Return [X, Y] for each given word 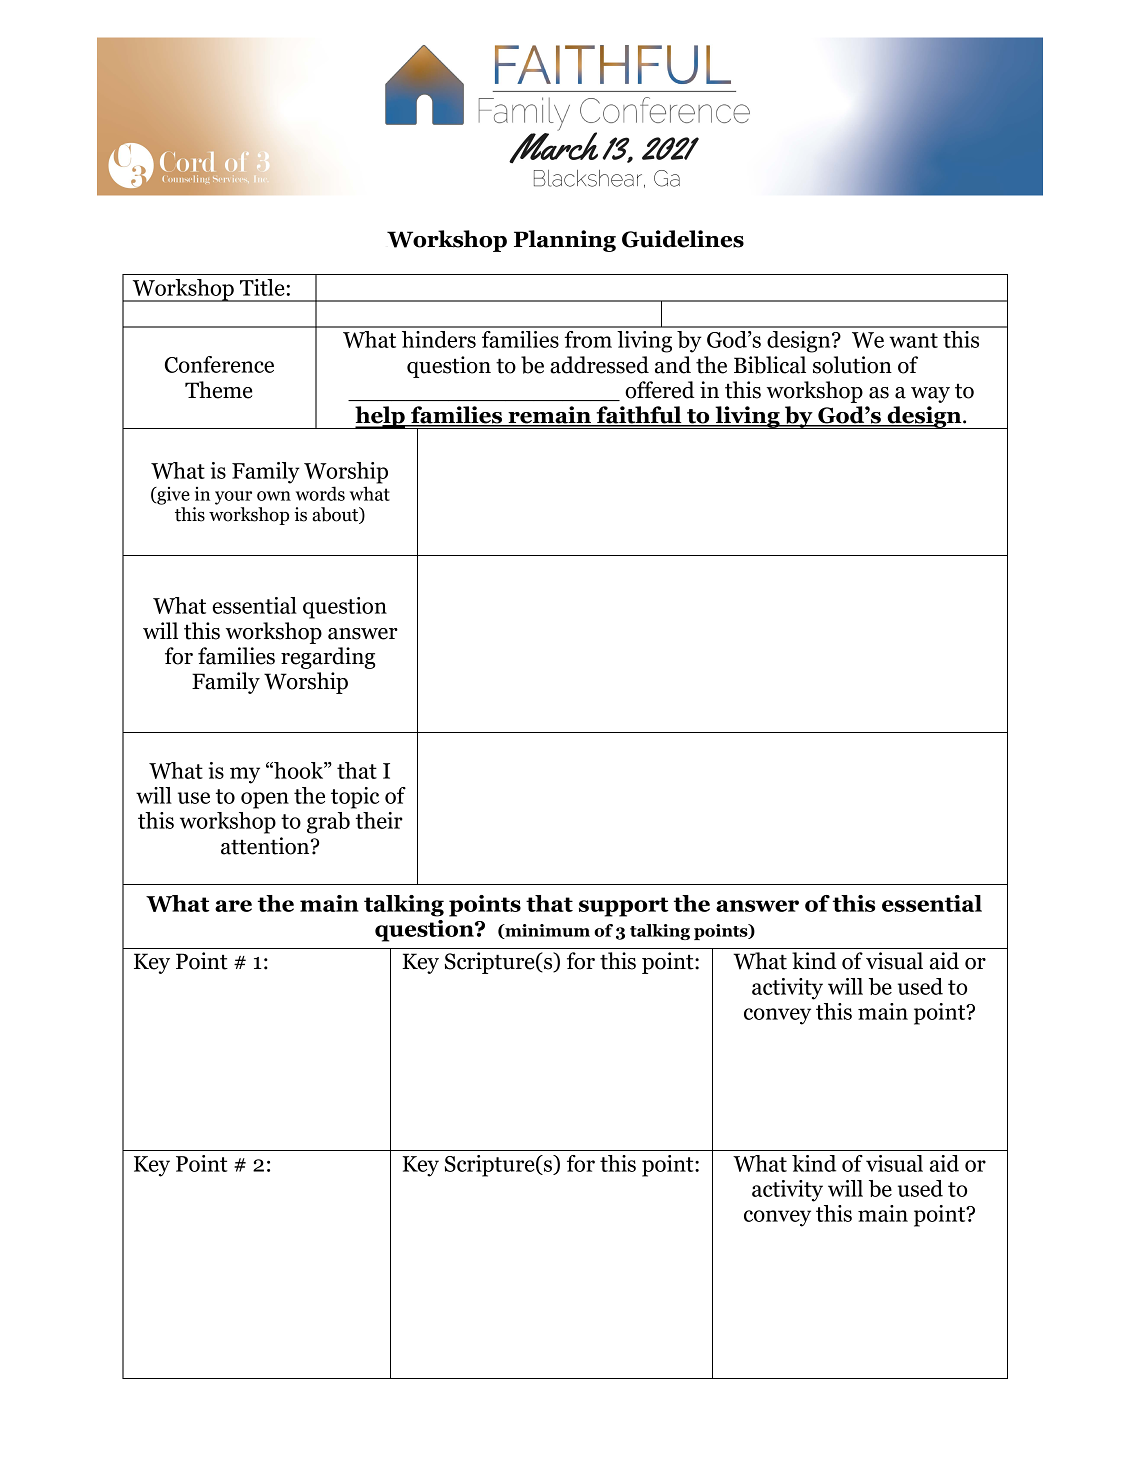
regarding [328, 658]
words [320, 493]
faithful [639, 416]
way [930, 395]
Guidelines [683, 239]
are [233, 906]
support [624, 907]
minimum [546, 931]
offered [660, 390]
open [265, 800]
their [379, 820]
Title [262, 287]
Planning [565, 241]
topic [355, 798]
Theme [218, 390]
